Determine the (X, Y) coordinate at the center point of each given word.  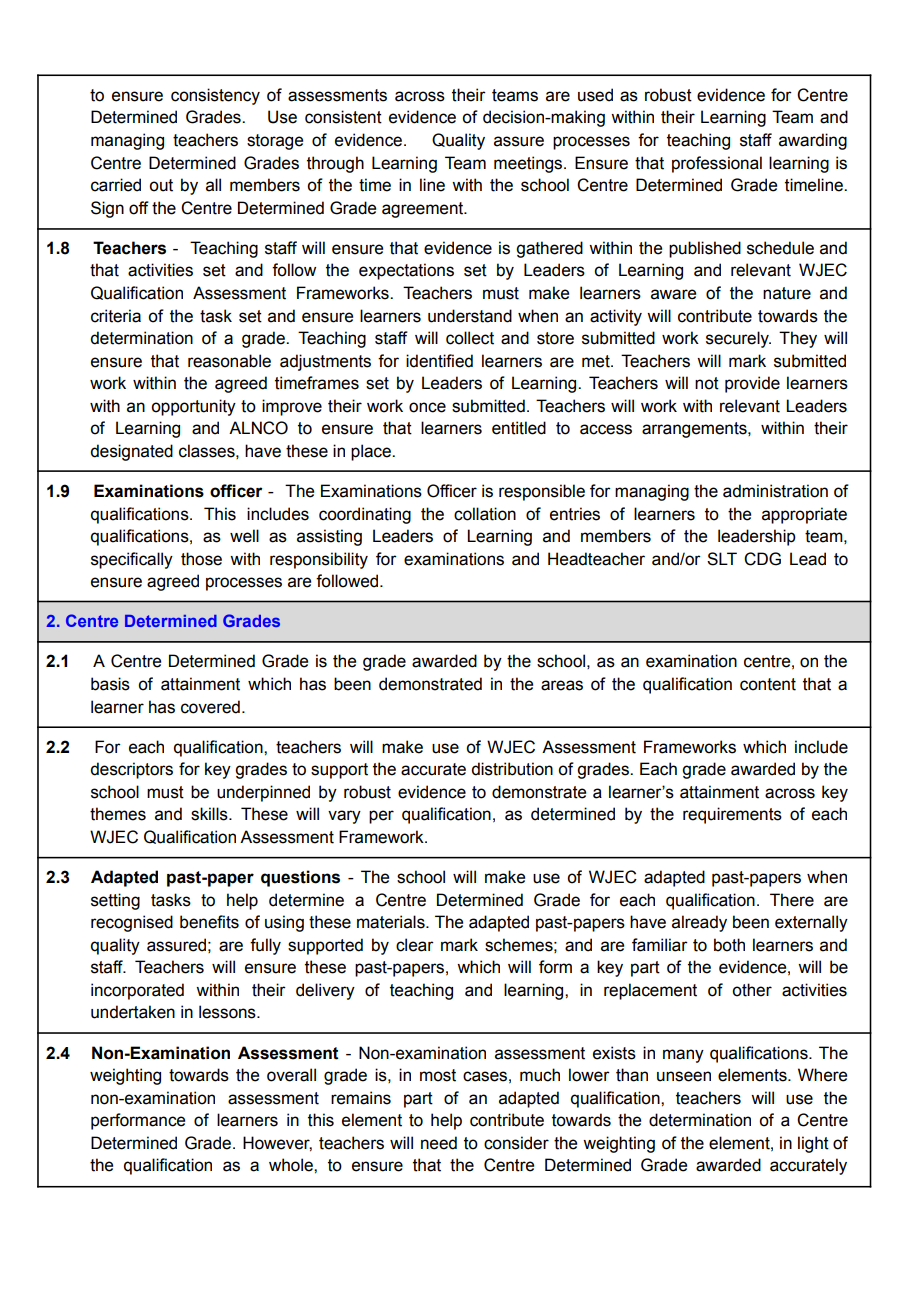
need (439, 1143)
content (768, 684)
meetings (529, 164)
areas (562, 685)
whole (292, 1165)
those (201, 559)
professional (717, 164)
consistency (215, 96)
